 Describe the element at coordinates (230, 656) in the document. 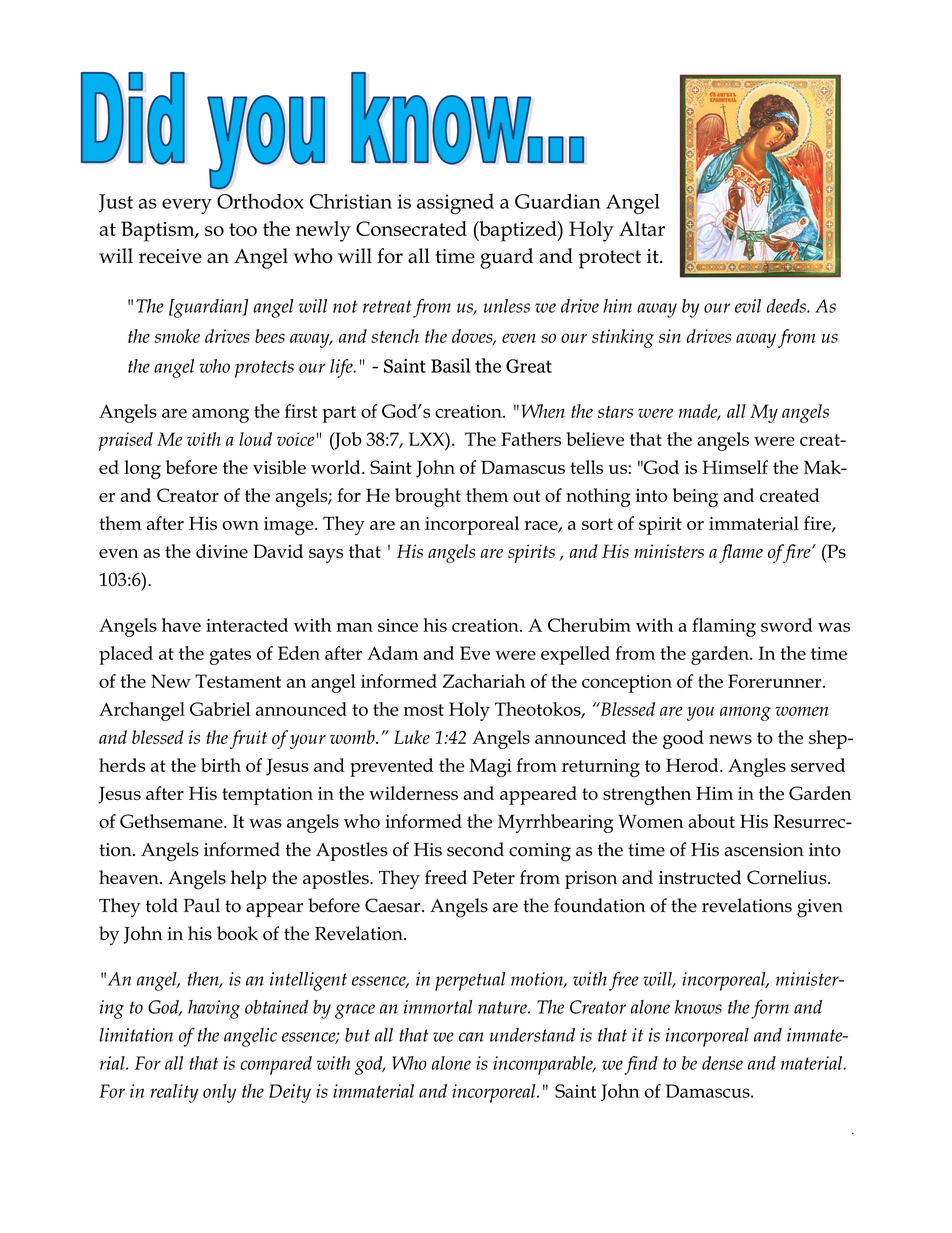

I see `gates` at that location.
